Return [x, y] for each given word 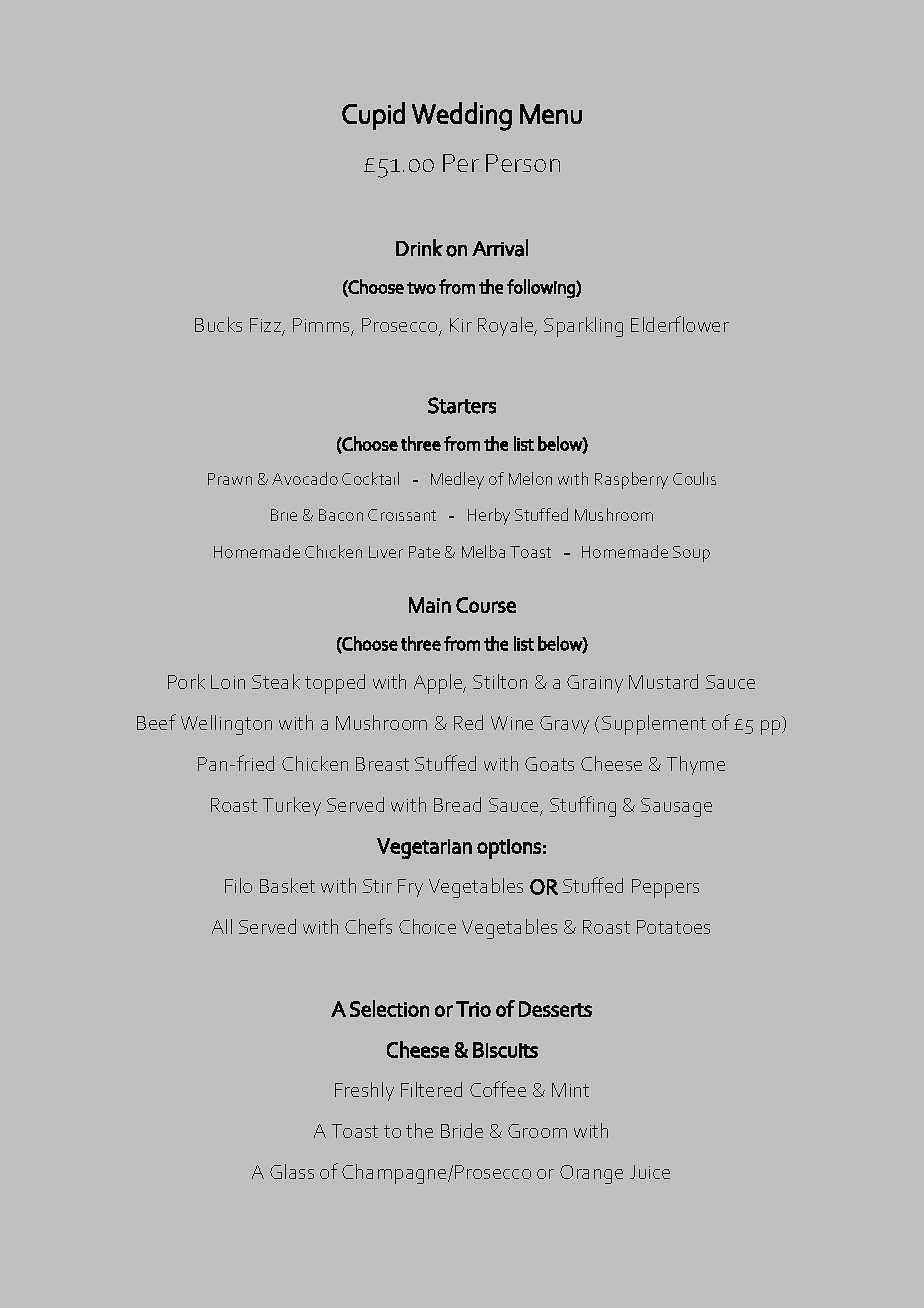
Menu [551, 114]
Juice [650, 1172]
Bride [462, 1130]
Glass [292, 1171]
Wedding [462, 116]
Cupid [373, 116]
